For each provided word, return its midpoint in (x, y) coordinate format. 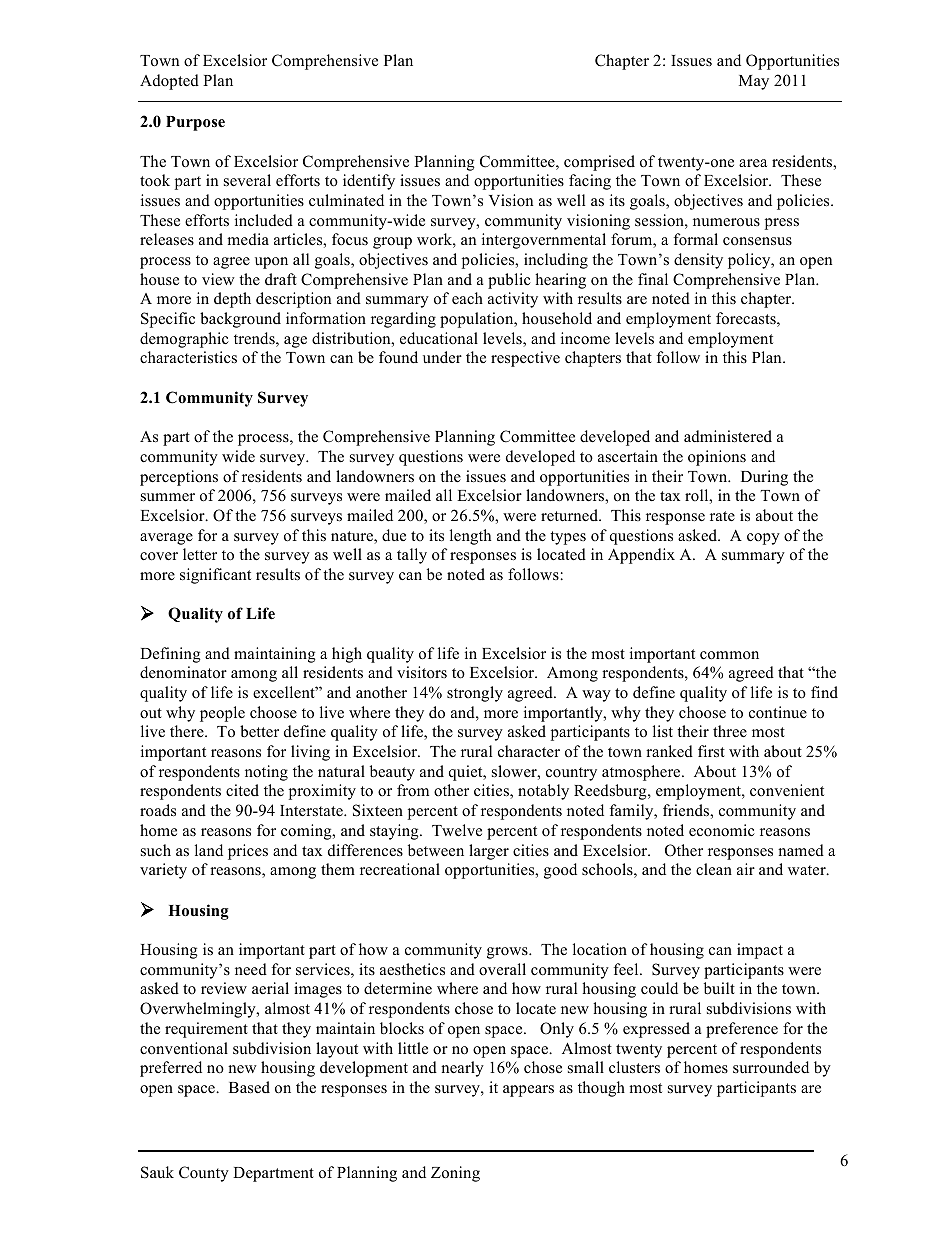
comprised (599, 163)
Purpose (195, 123)
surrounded (771, 1067)
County (204, 1174)
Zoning (455, 1174)
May (754, 82)
